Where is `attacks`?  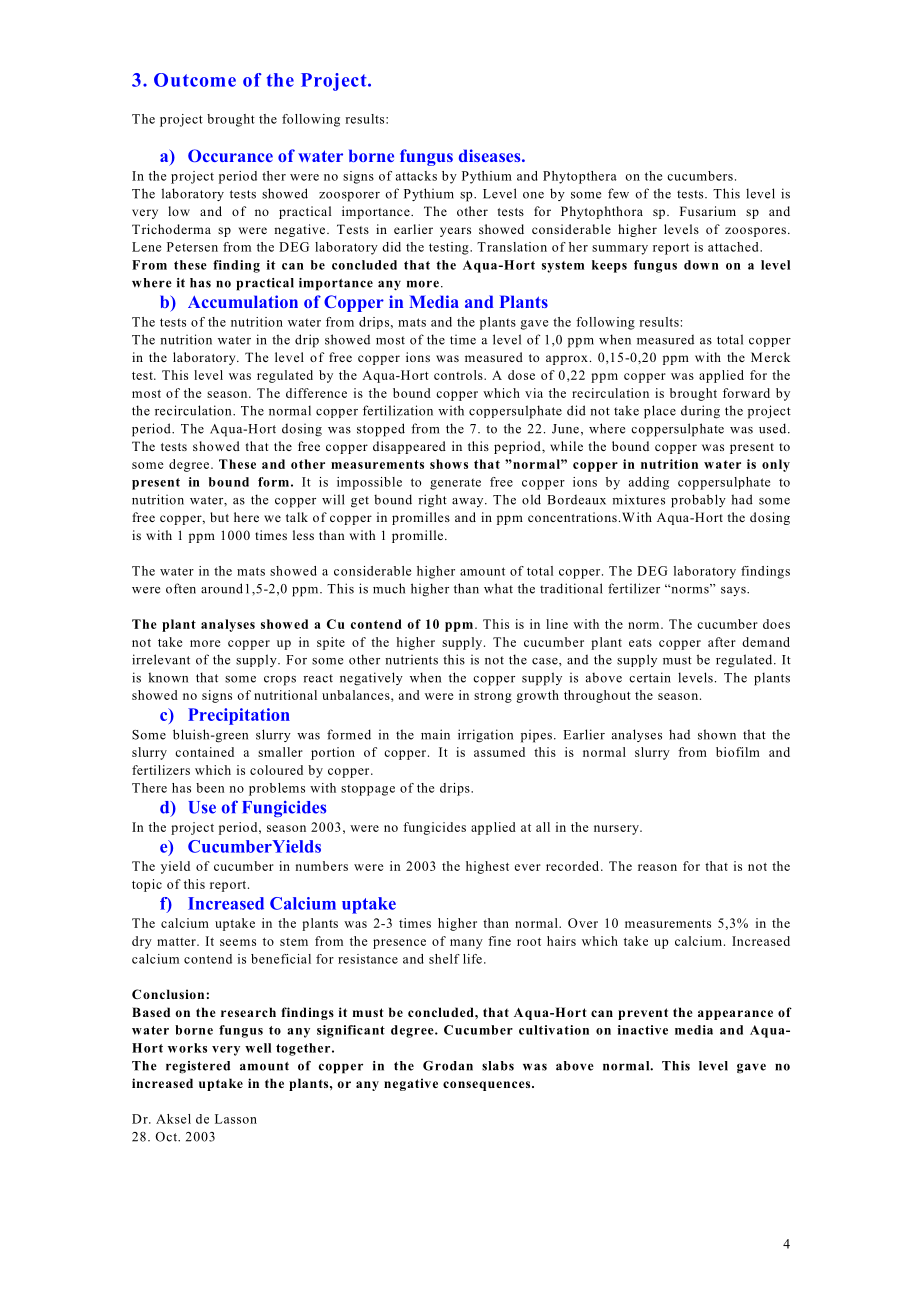 attacks is located at coordinates (416, 176).
